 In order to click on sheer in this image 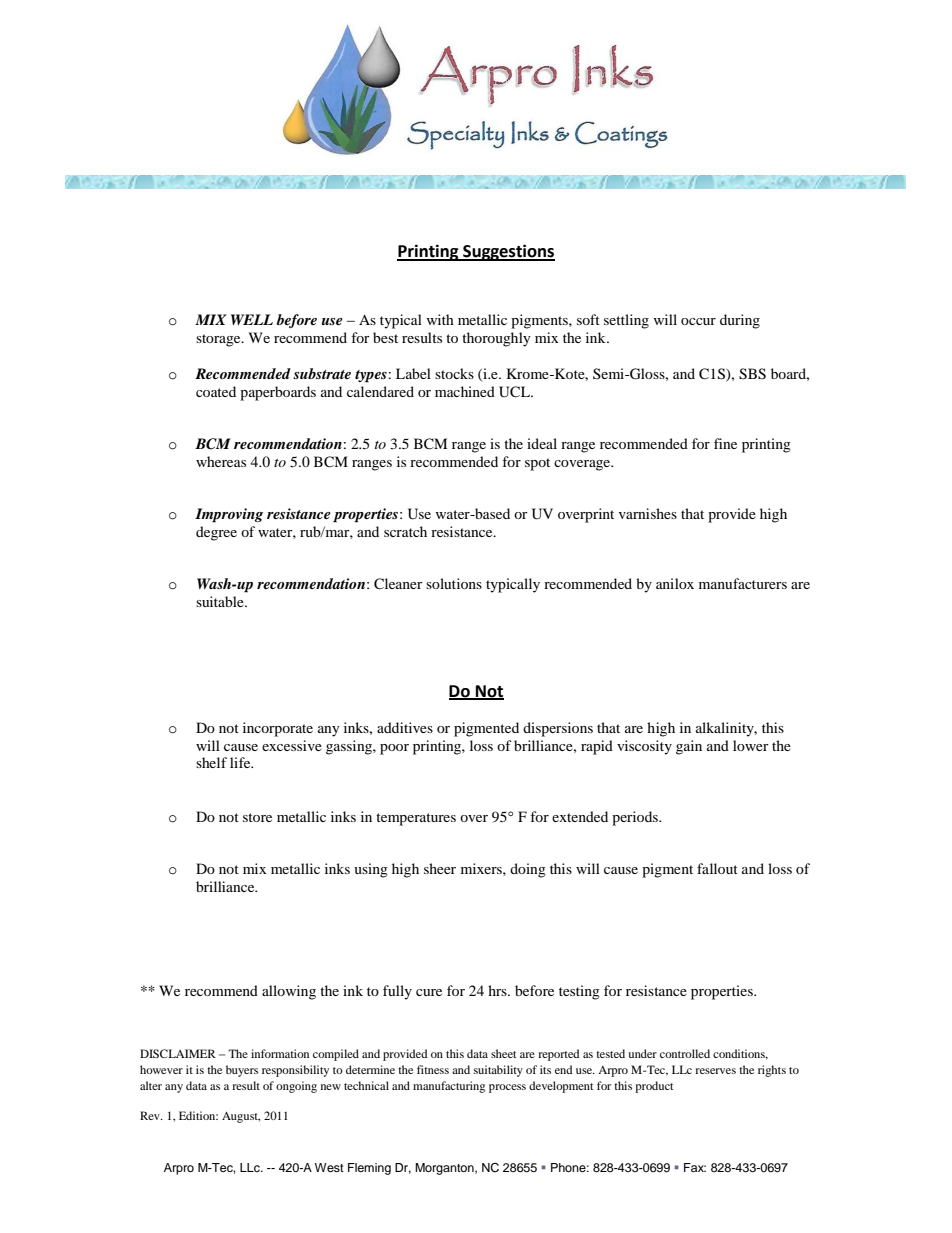, I will do `click(440, 868)`.
